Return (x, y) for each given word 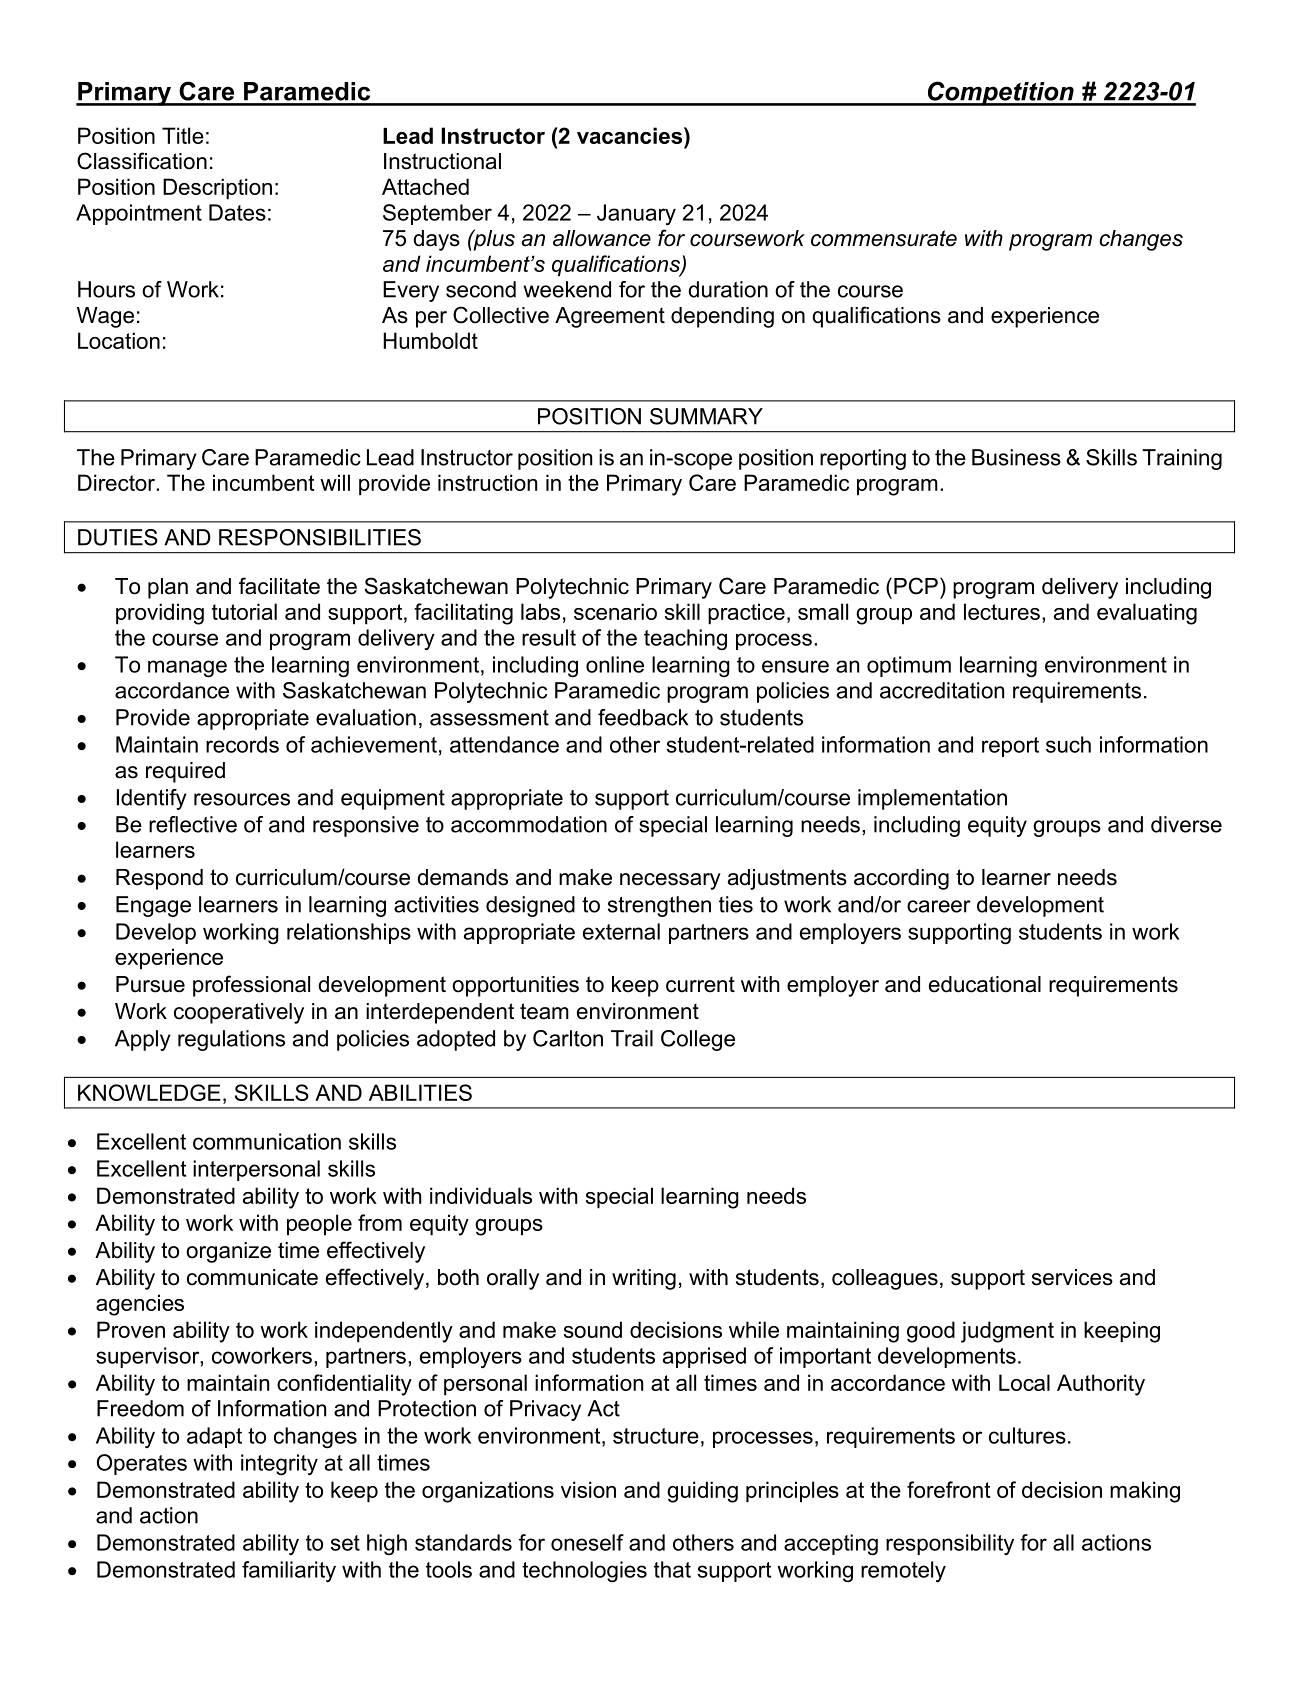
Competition (1001, 93)
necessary (670, 881)
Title (183, 135)
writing (644, 1279)
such (1068, 744)
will (335, 482)
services (1072, 1277)
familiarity (289, 1571)
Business (1016, 457)
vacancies (629, 135)
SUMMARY (706, 416)
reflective (193, 824)
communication (267, 1141)
